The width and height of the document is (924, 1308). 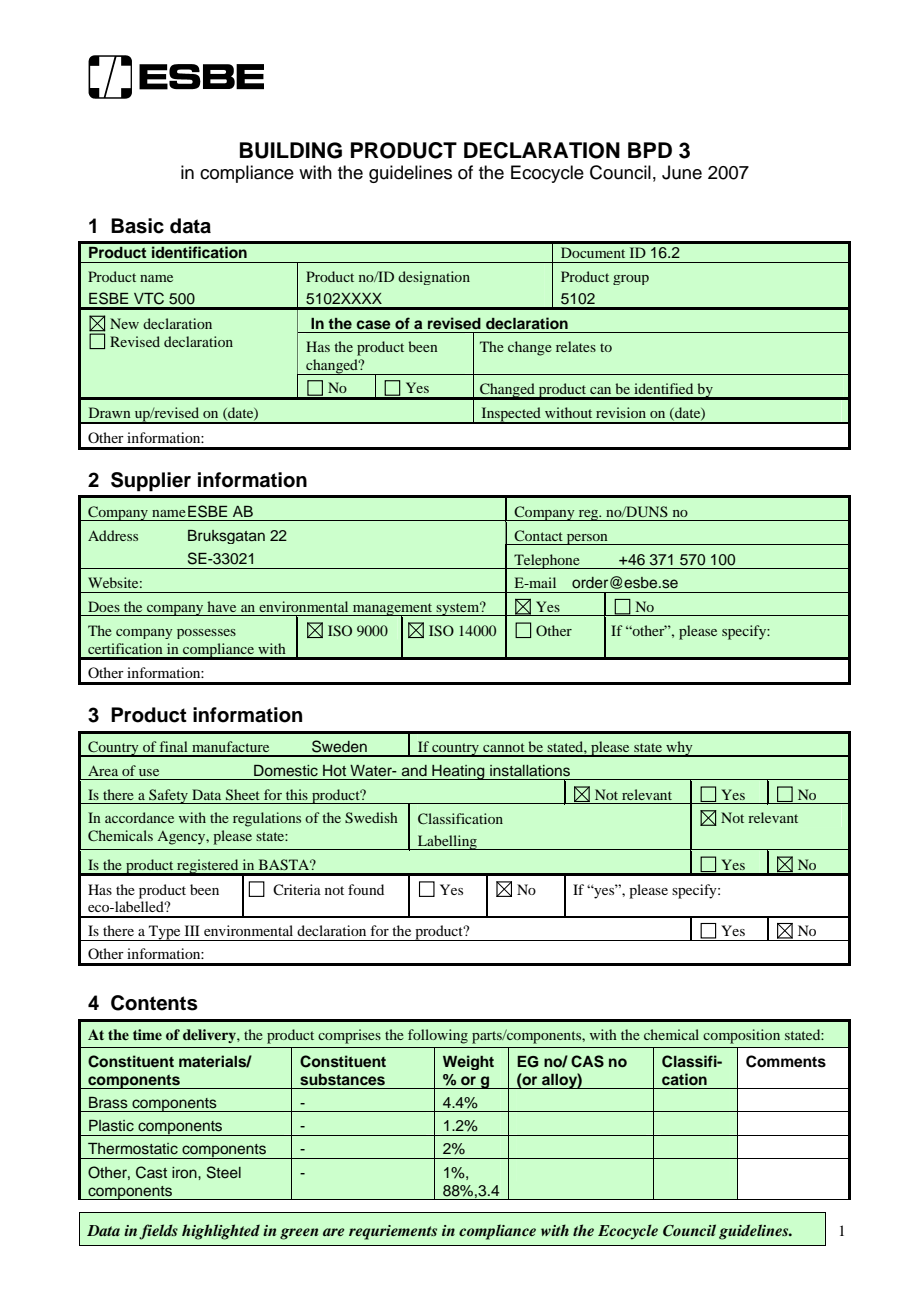 I want to click on why, so click(x=679, y=749).
